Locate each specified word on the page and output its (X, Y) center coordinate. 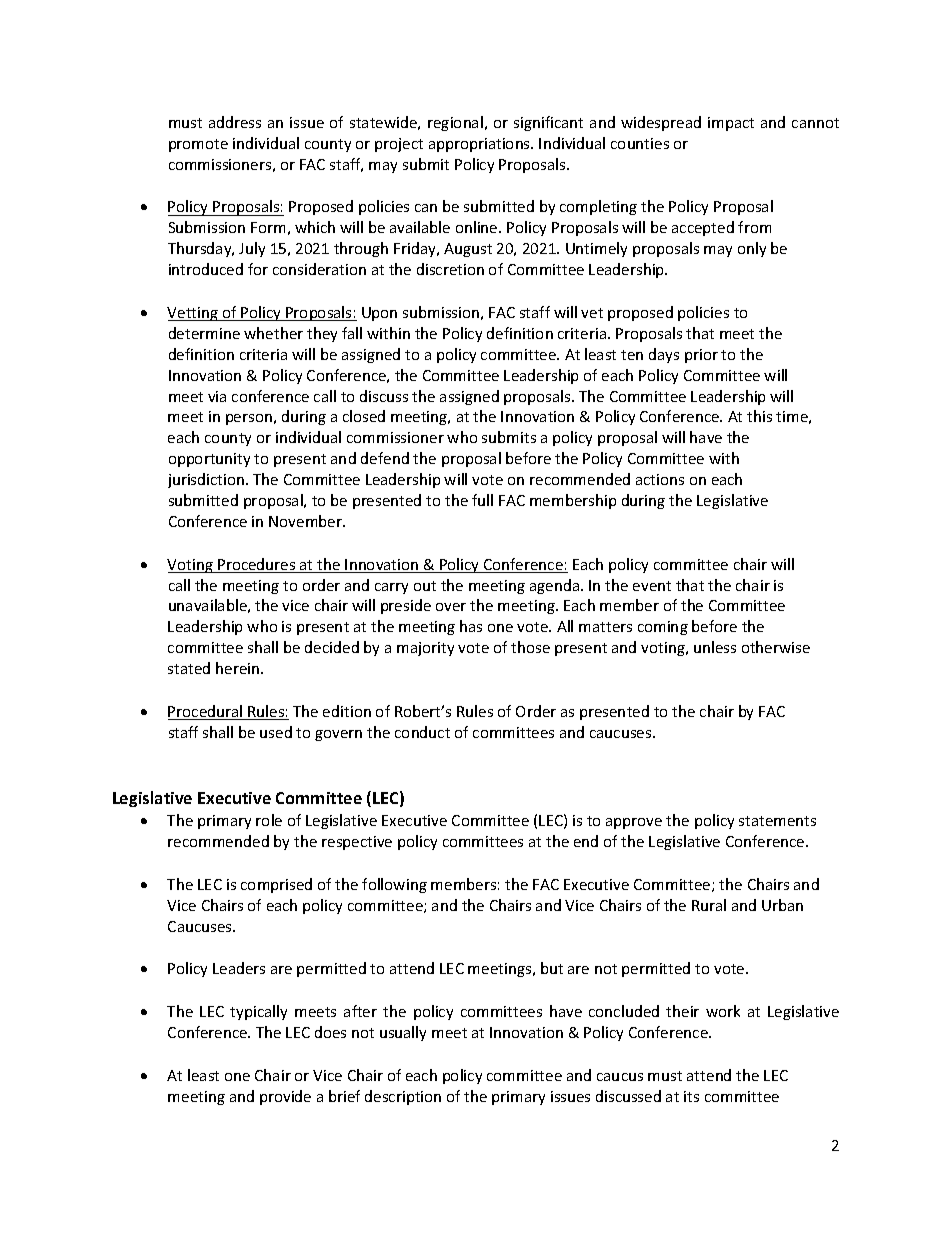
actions (660, 479)
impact (731, 124)
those (530, 647)
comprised (276, 885)
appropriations (480, 145)
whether (273, 333)
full (482, 500)
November (306, 521)
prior (701, 356)
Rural (709, 905)
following (394, 885)
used (276, 732)
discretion (450, 269)
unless (715, 647)
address (235, 122)
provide (285, 1097)
